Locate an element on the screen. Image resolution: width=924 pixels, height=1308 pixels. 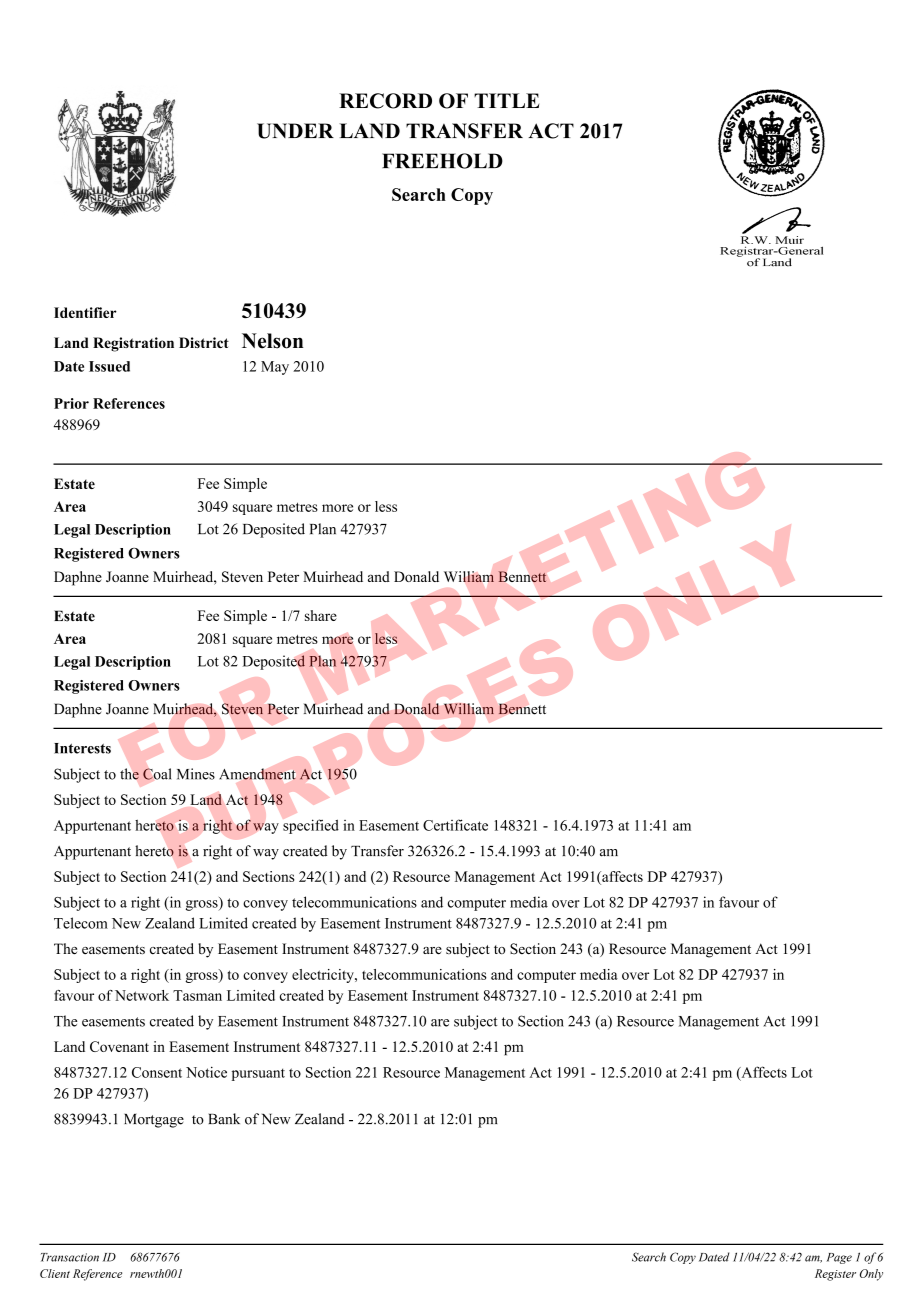
Prior is located at coordinates (71, 403).
